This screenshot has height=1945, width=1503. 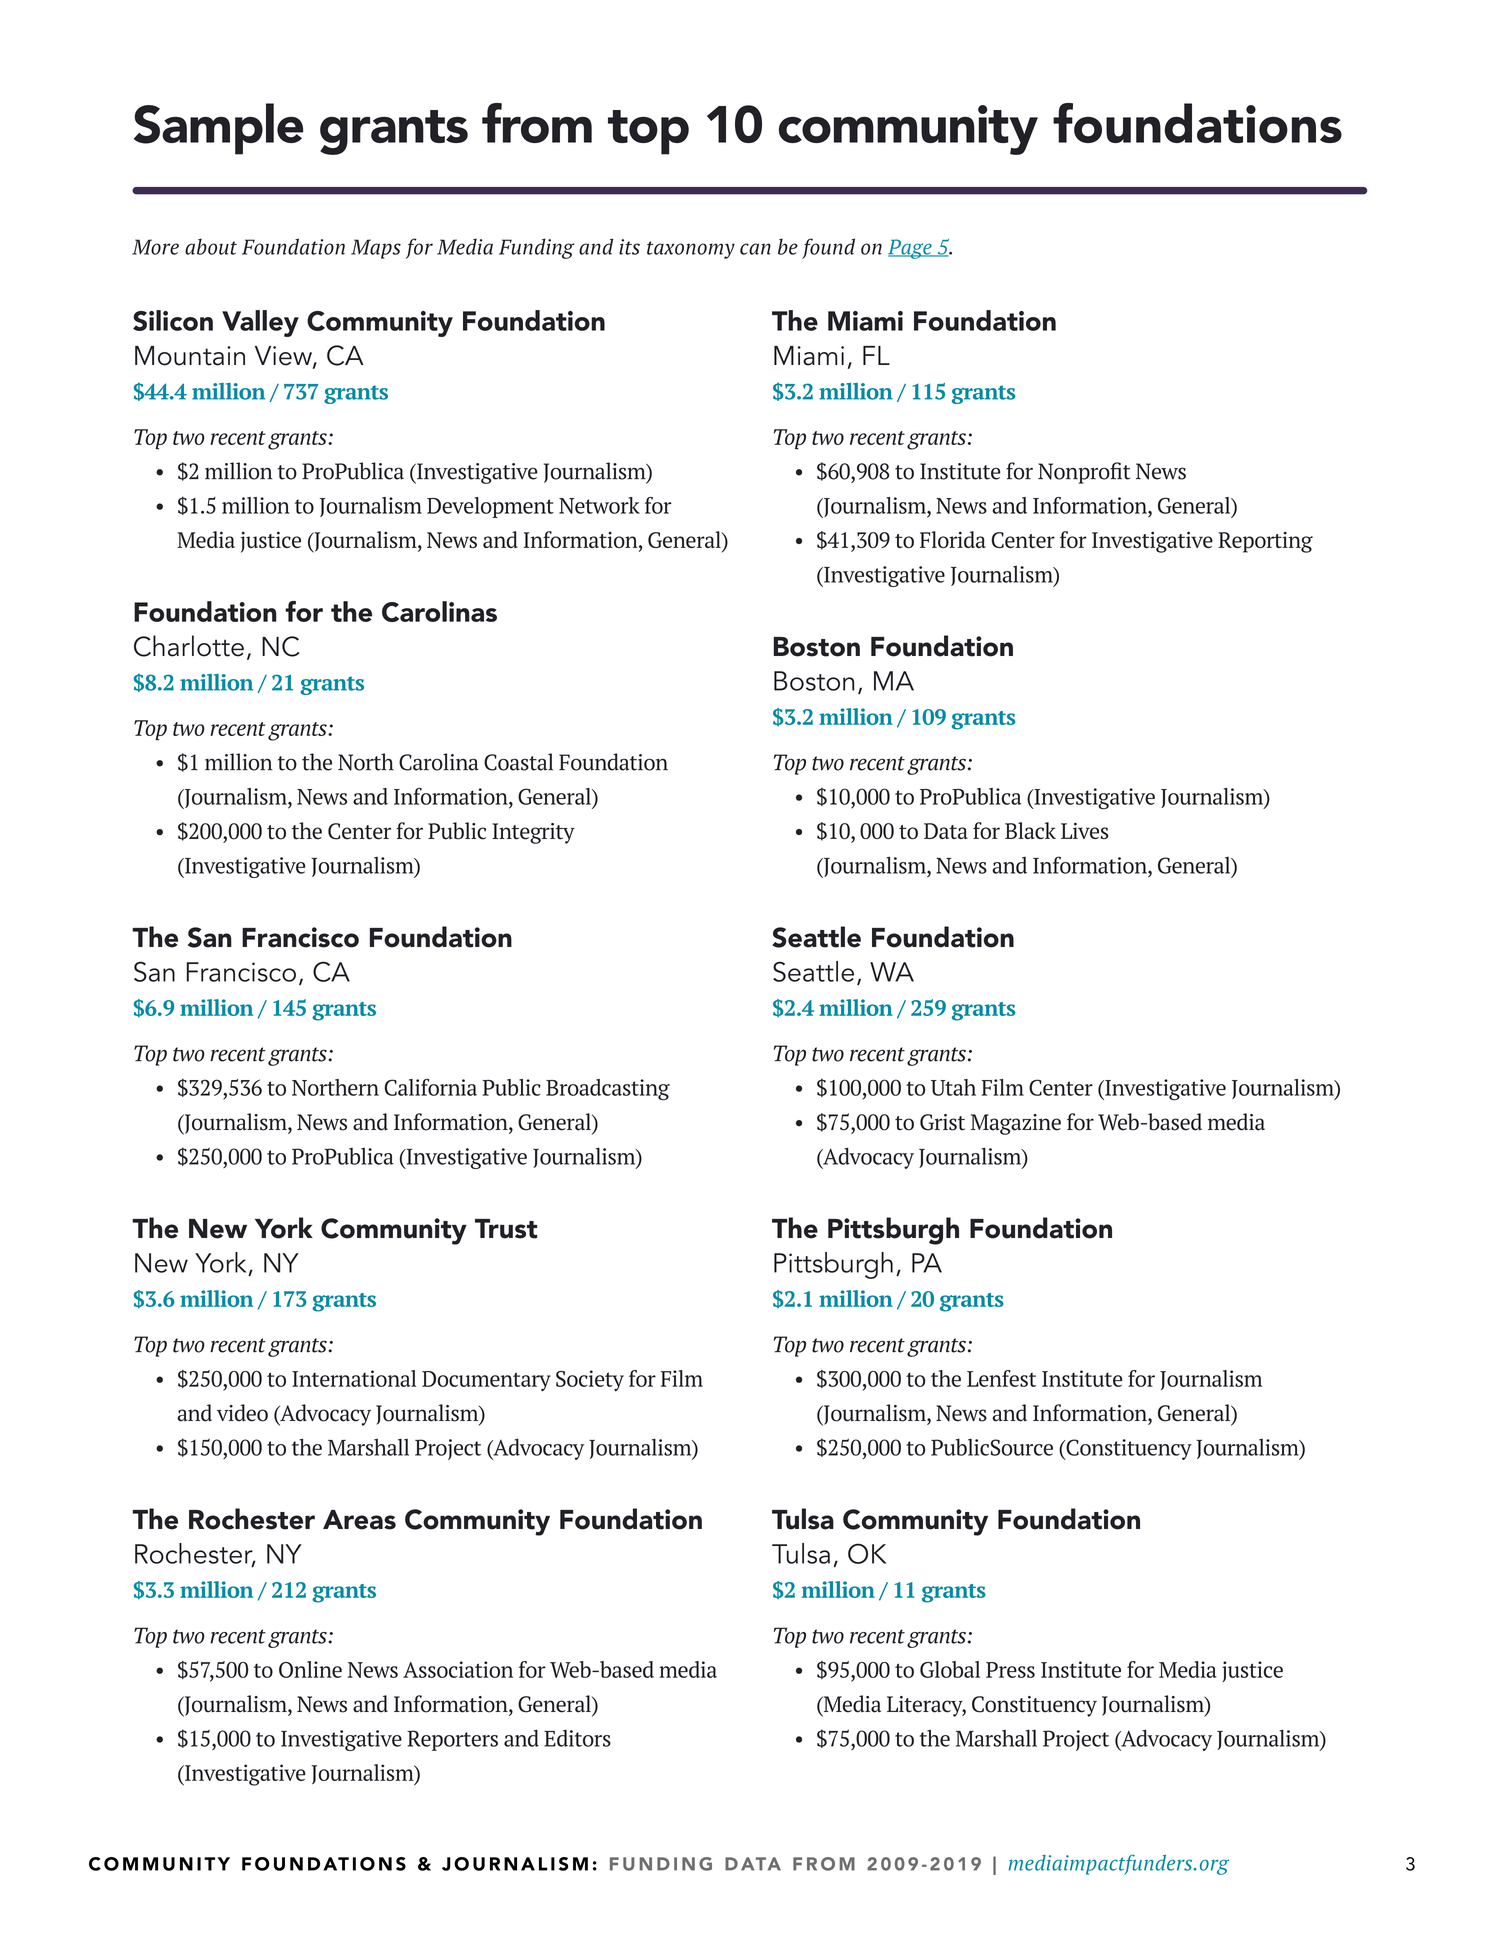 I want to click on Press, so click(x=1010, y=1670).
